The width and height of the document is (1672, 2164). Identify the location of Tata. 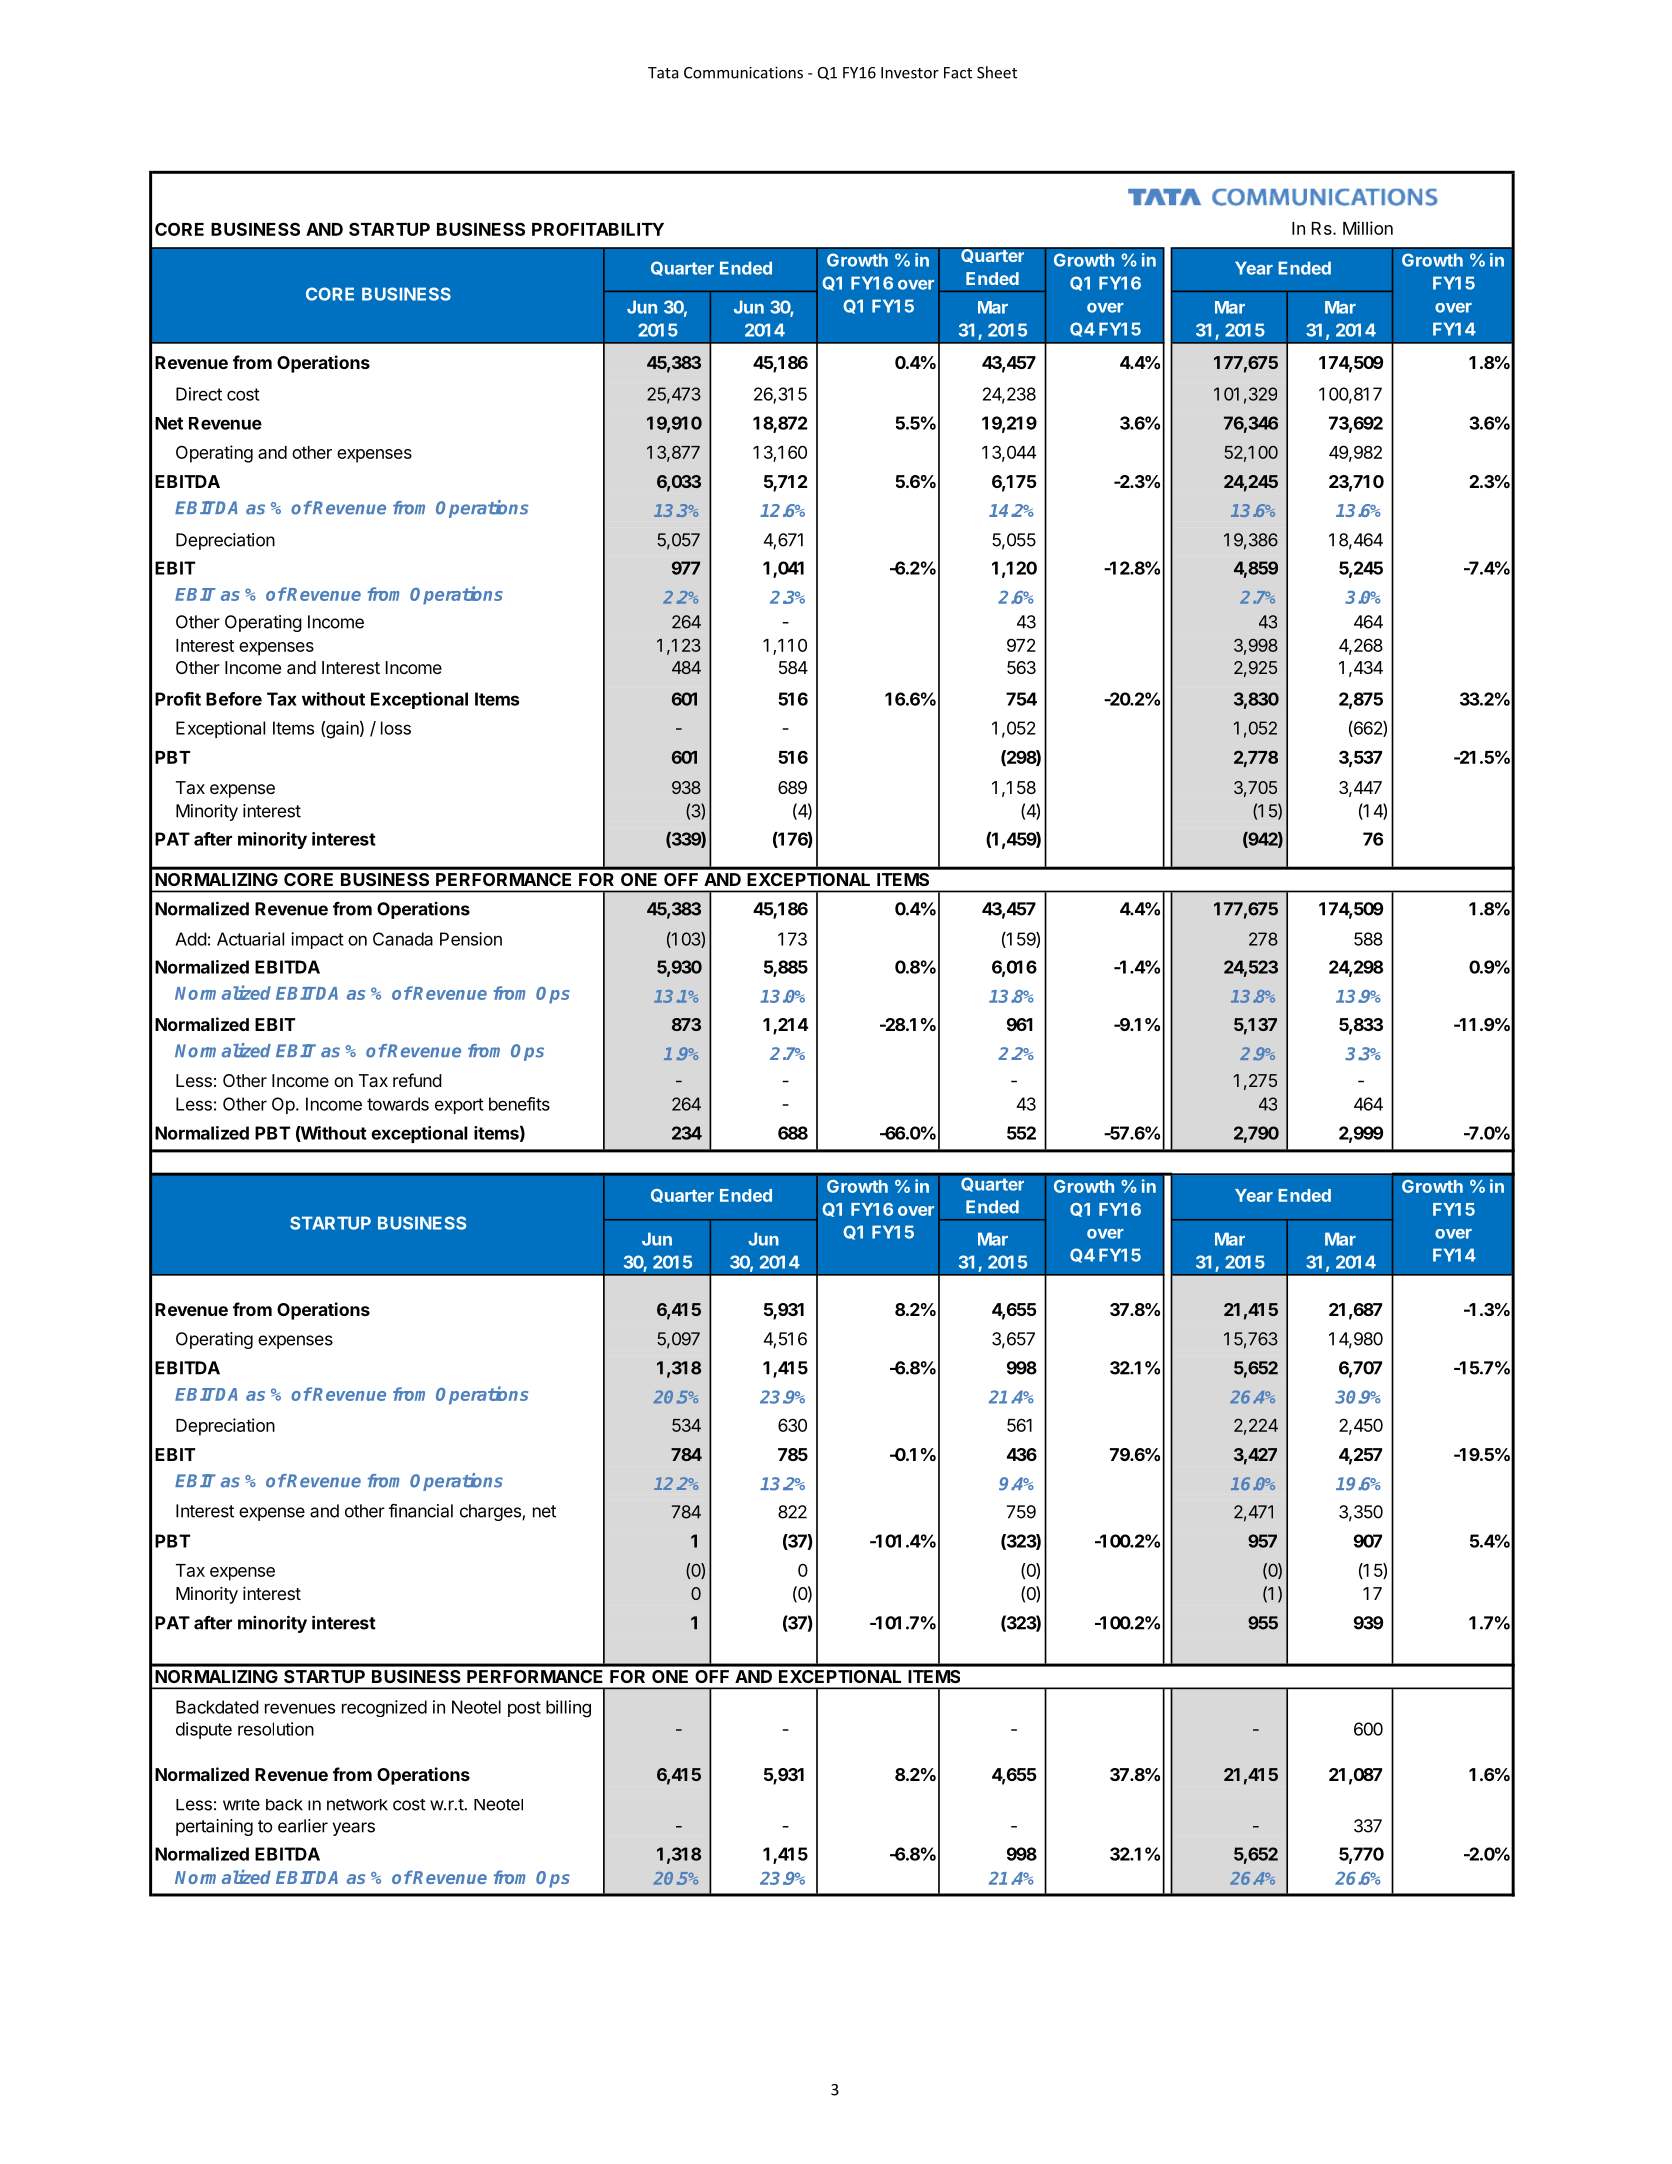
(663, 73).
